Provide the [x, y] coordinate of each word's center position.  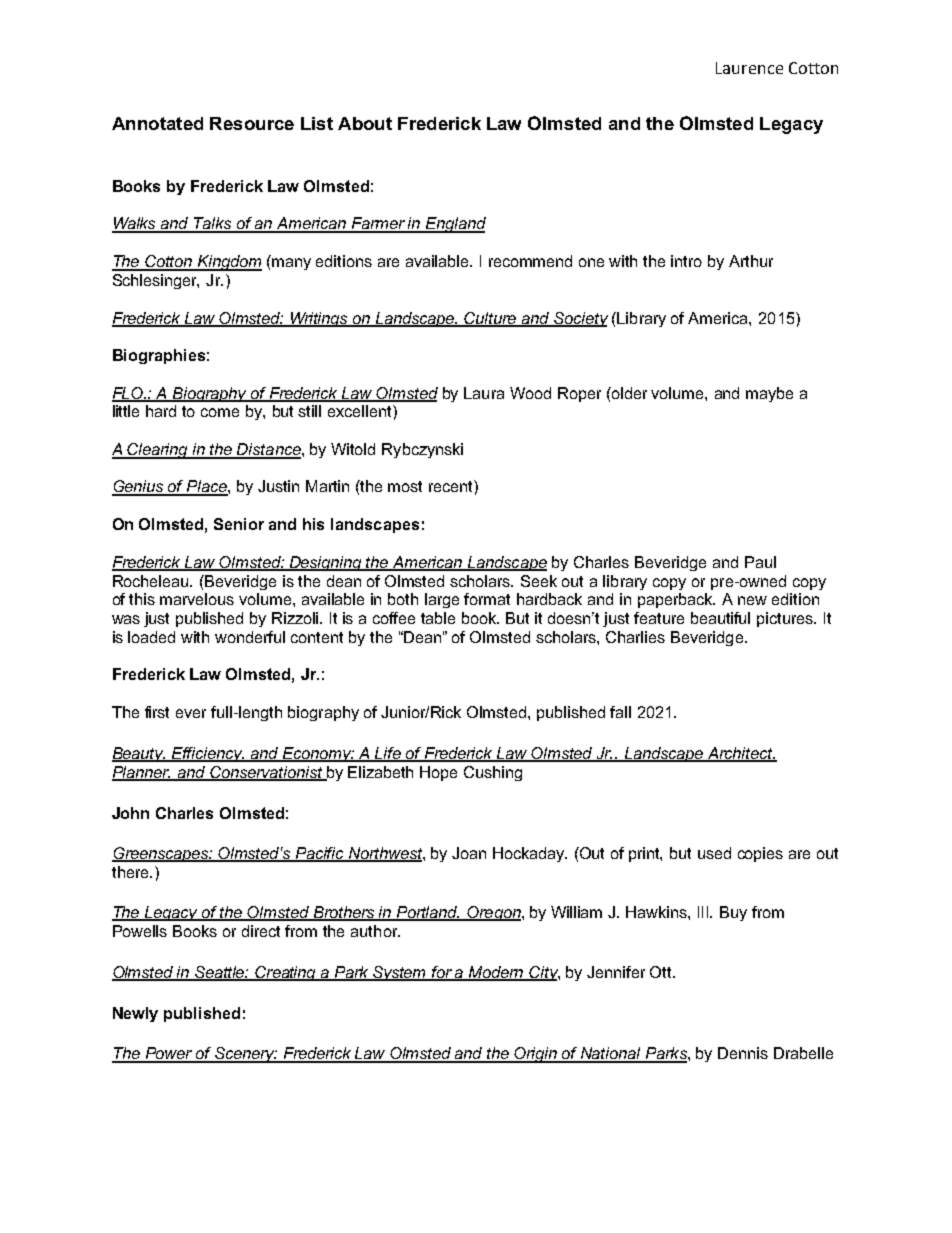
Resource [252, 123]
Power [169, 1054]
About [365, 123]
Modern [496, 973]
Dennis [743, 1053]
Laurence [749, 68]
